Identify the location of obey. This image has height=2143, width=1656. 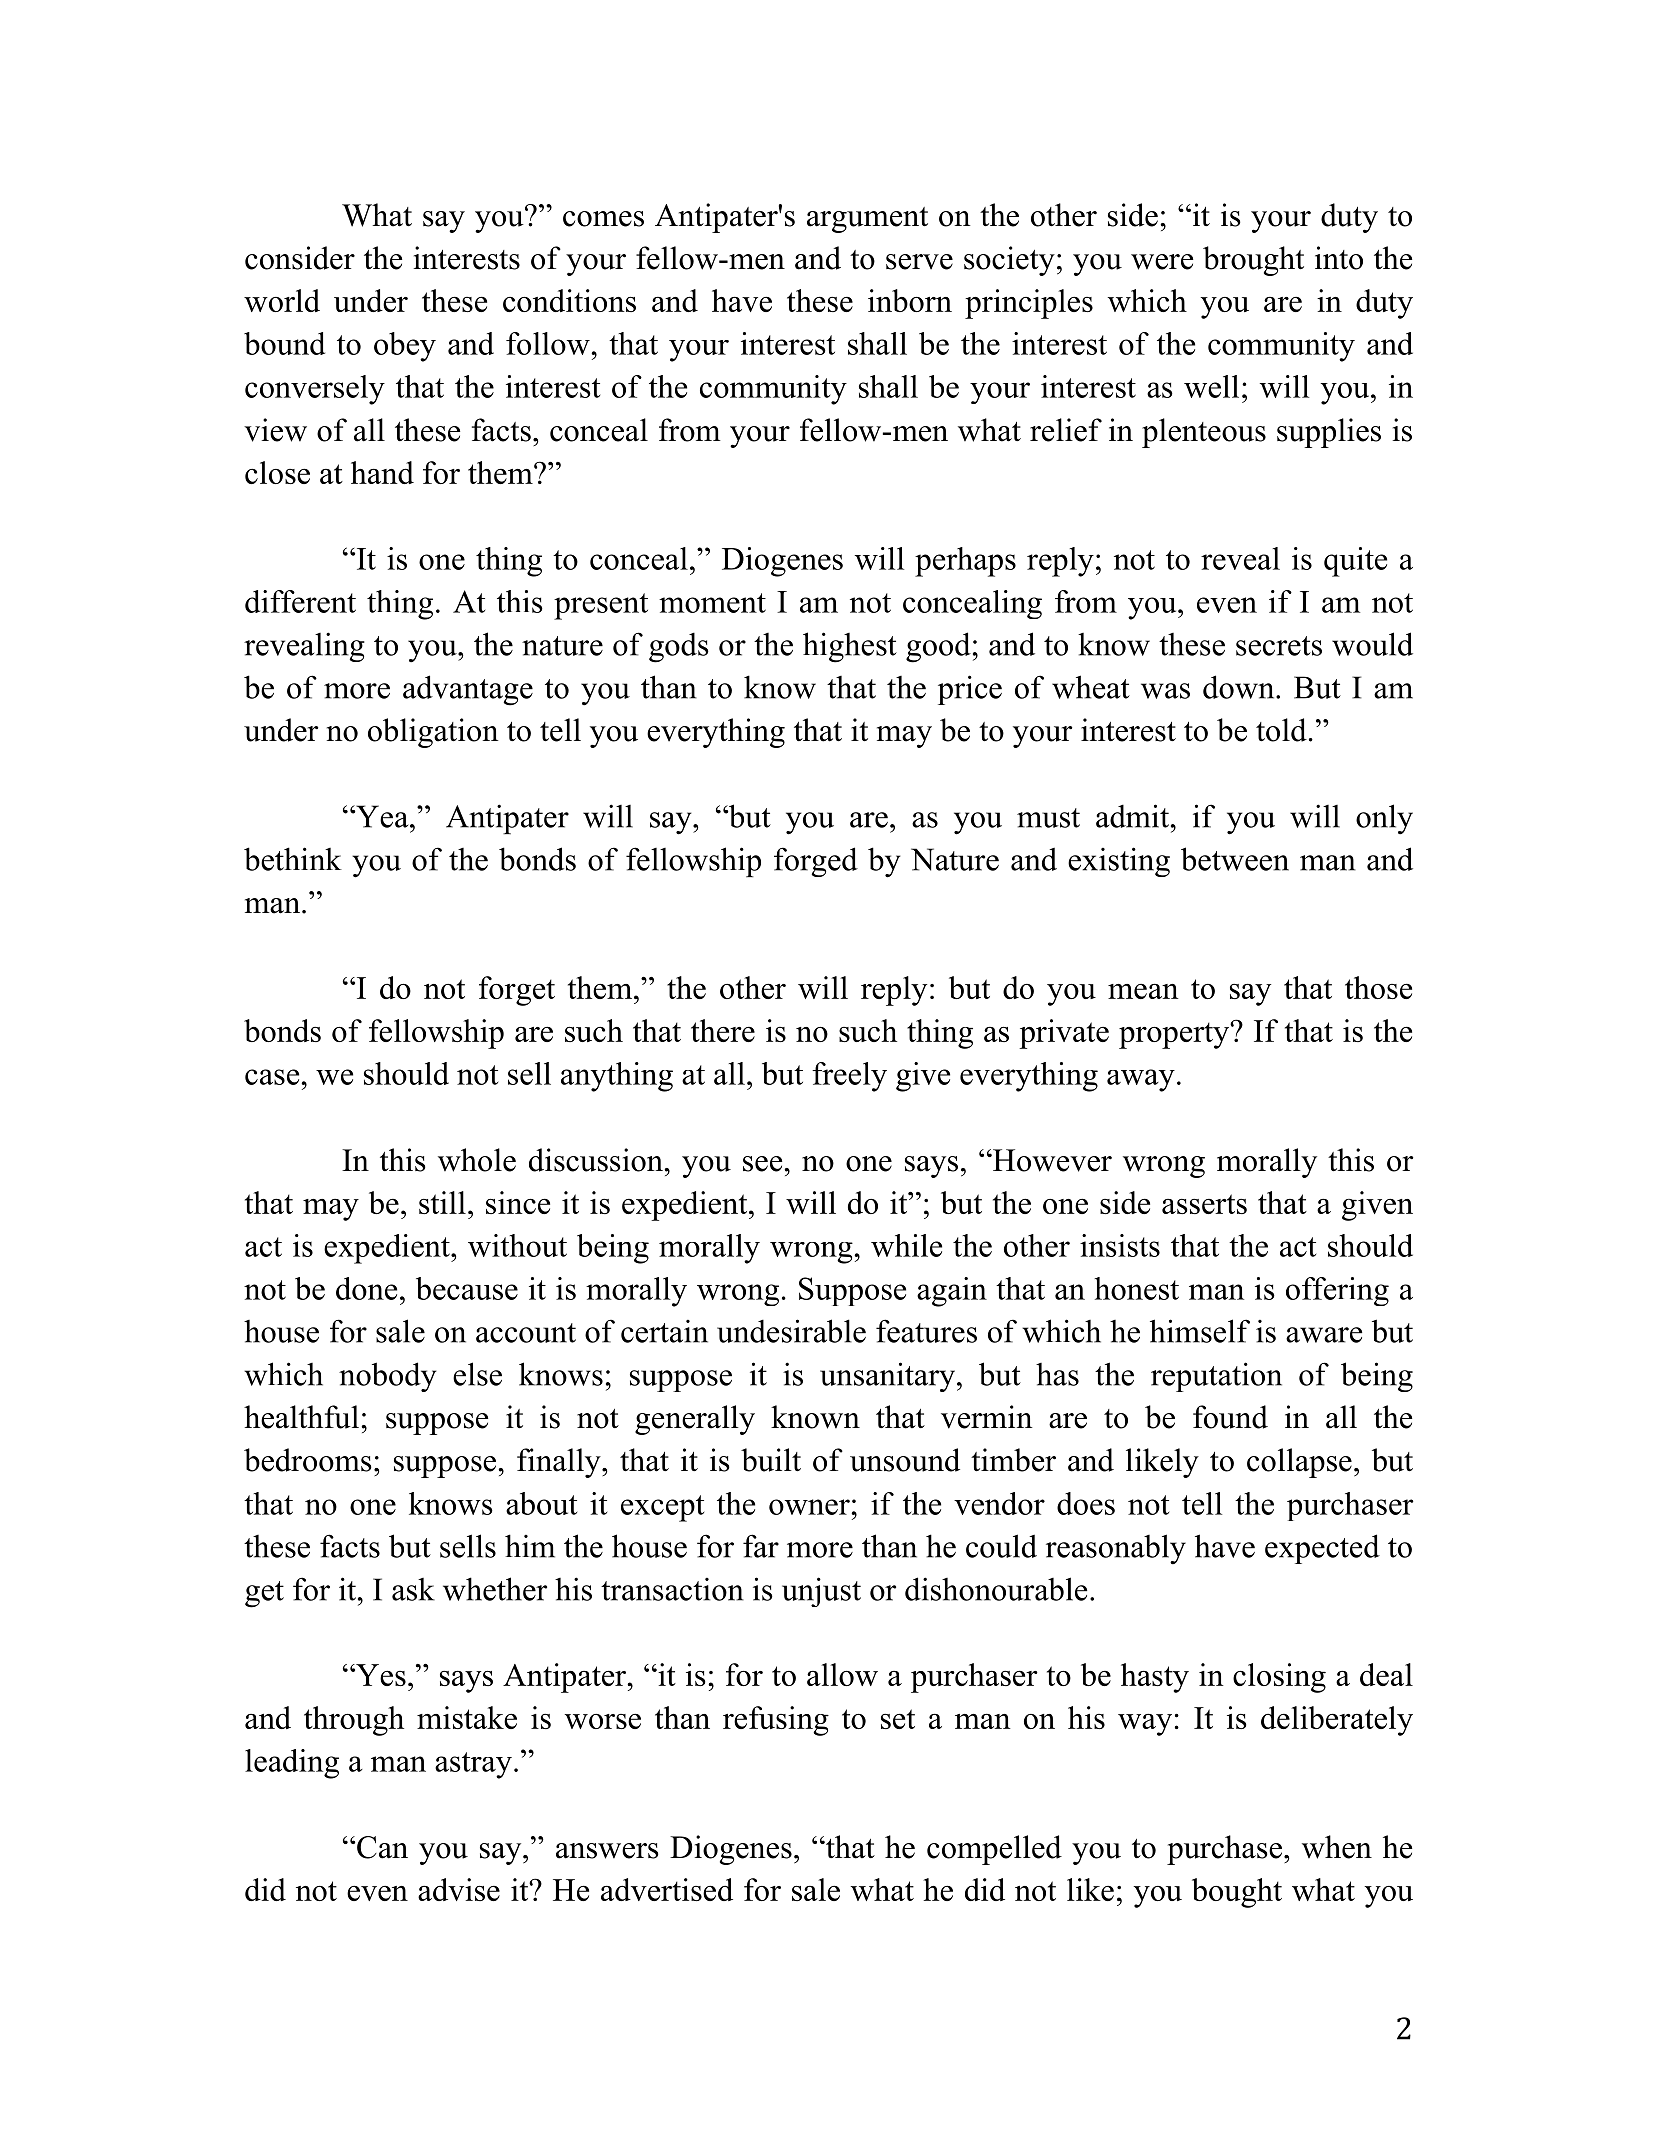
(405, 347).
